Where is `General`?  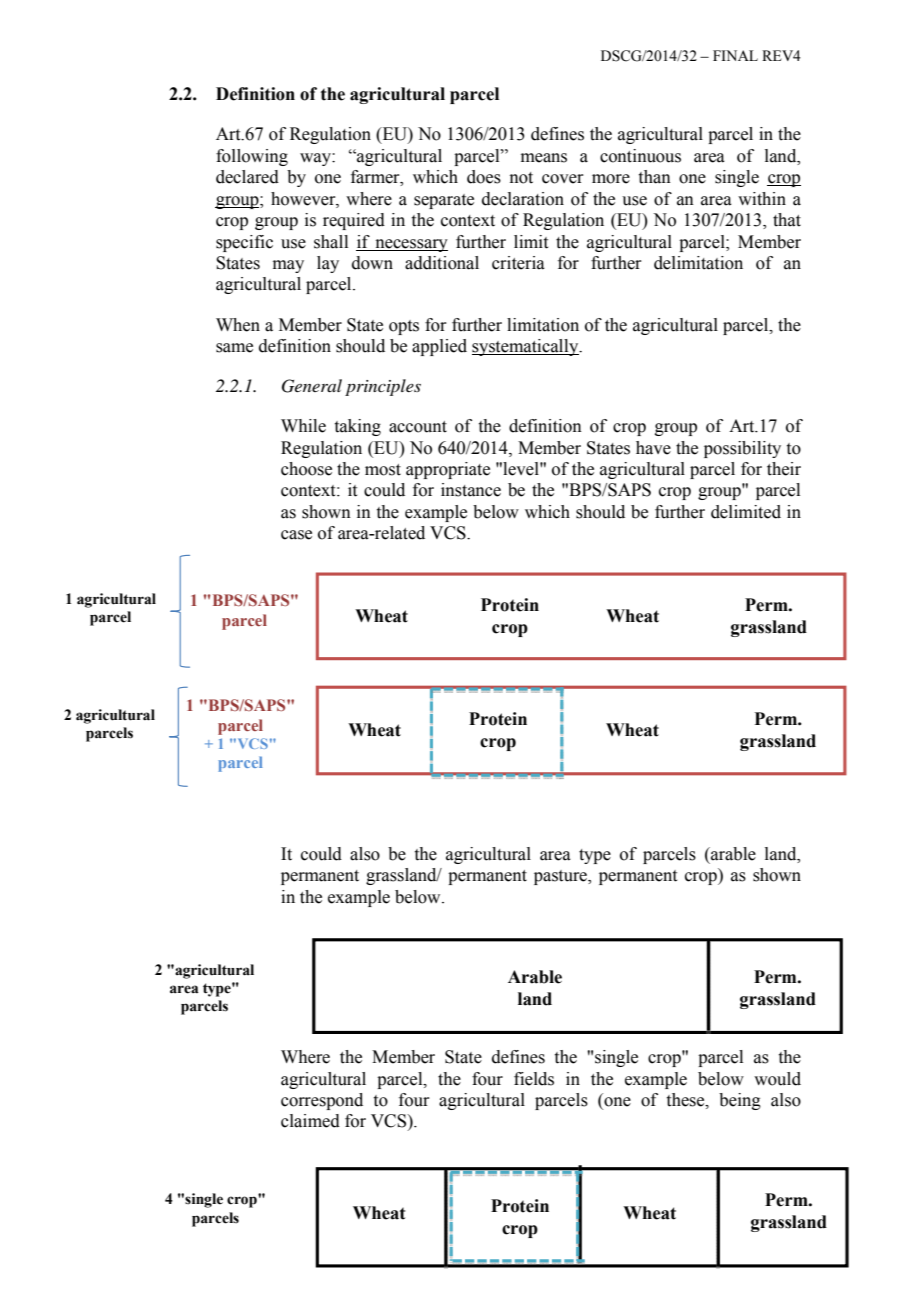
General is located at coordinates (312, 386).
